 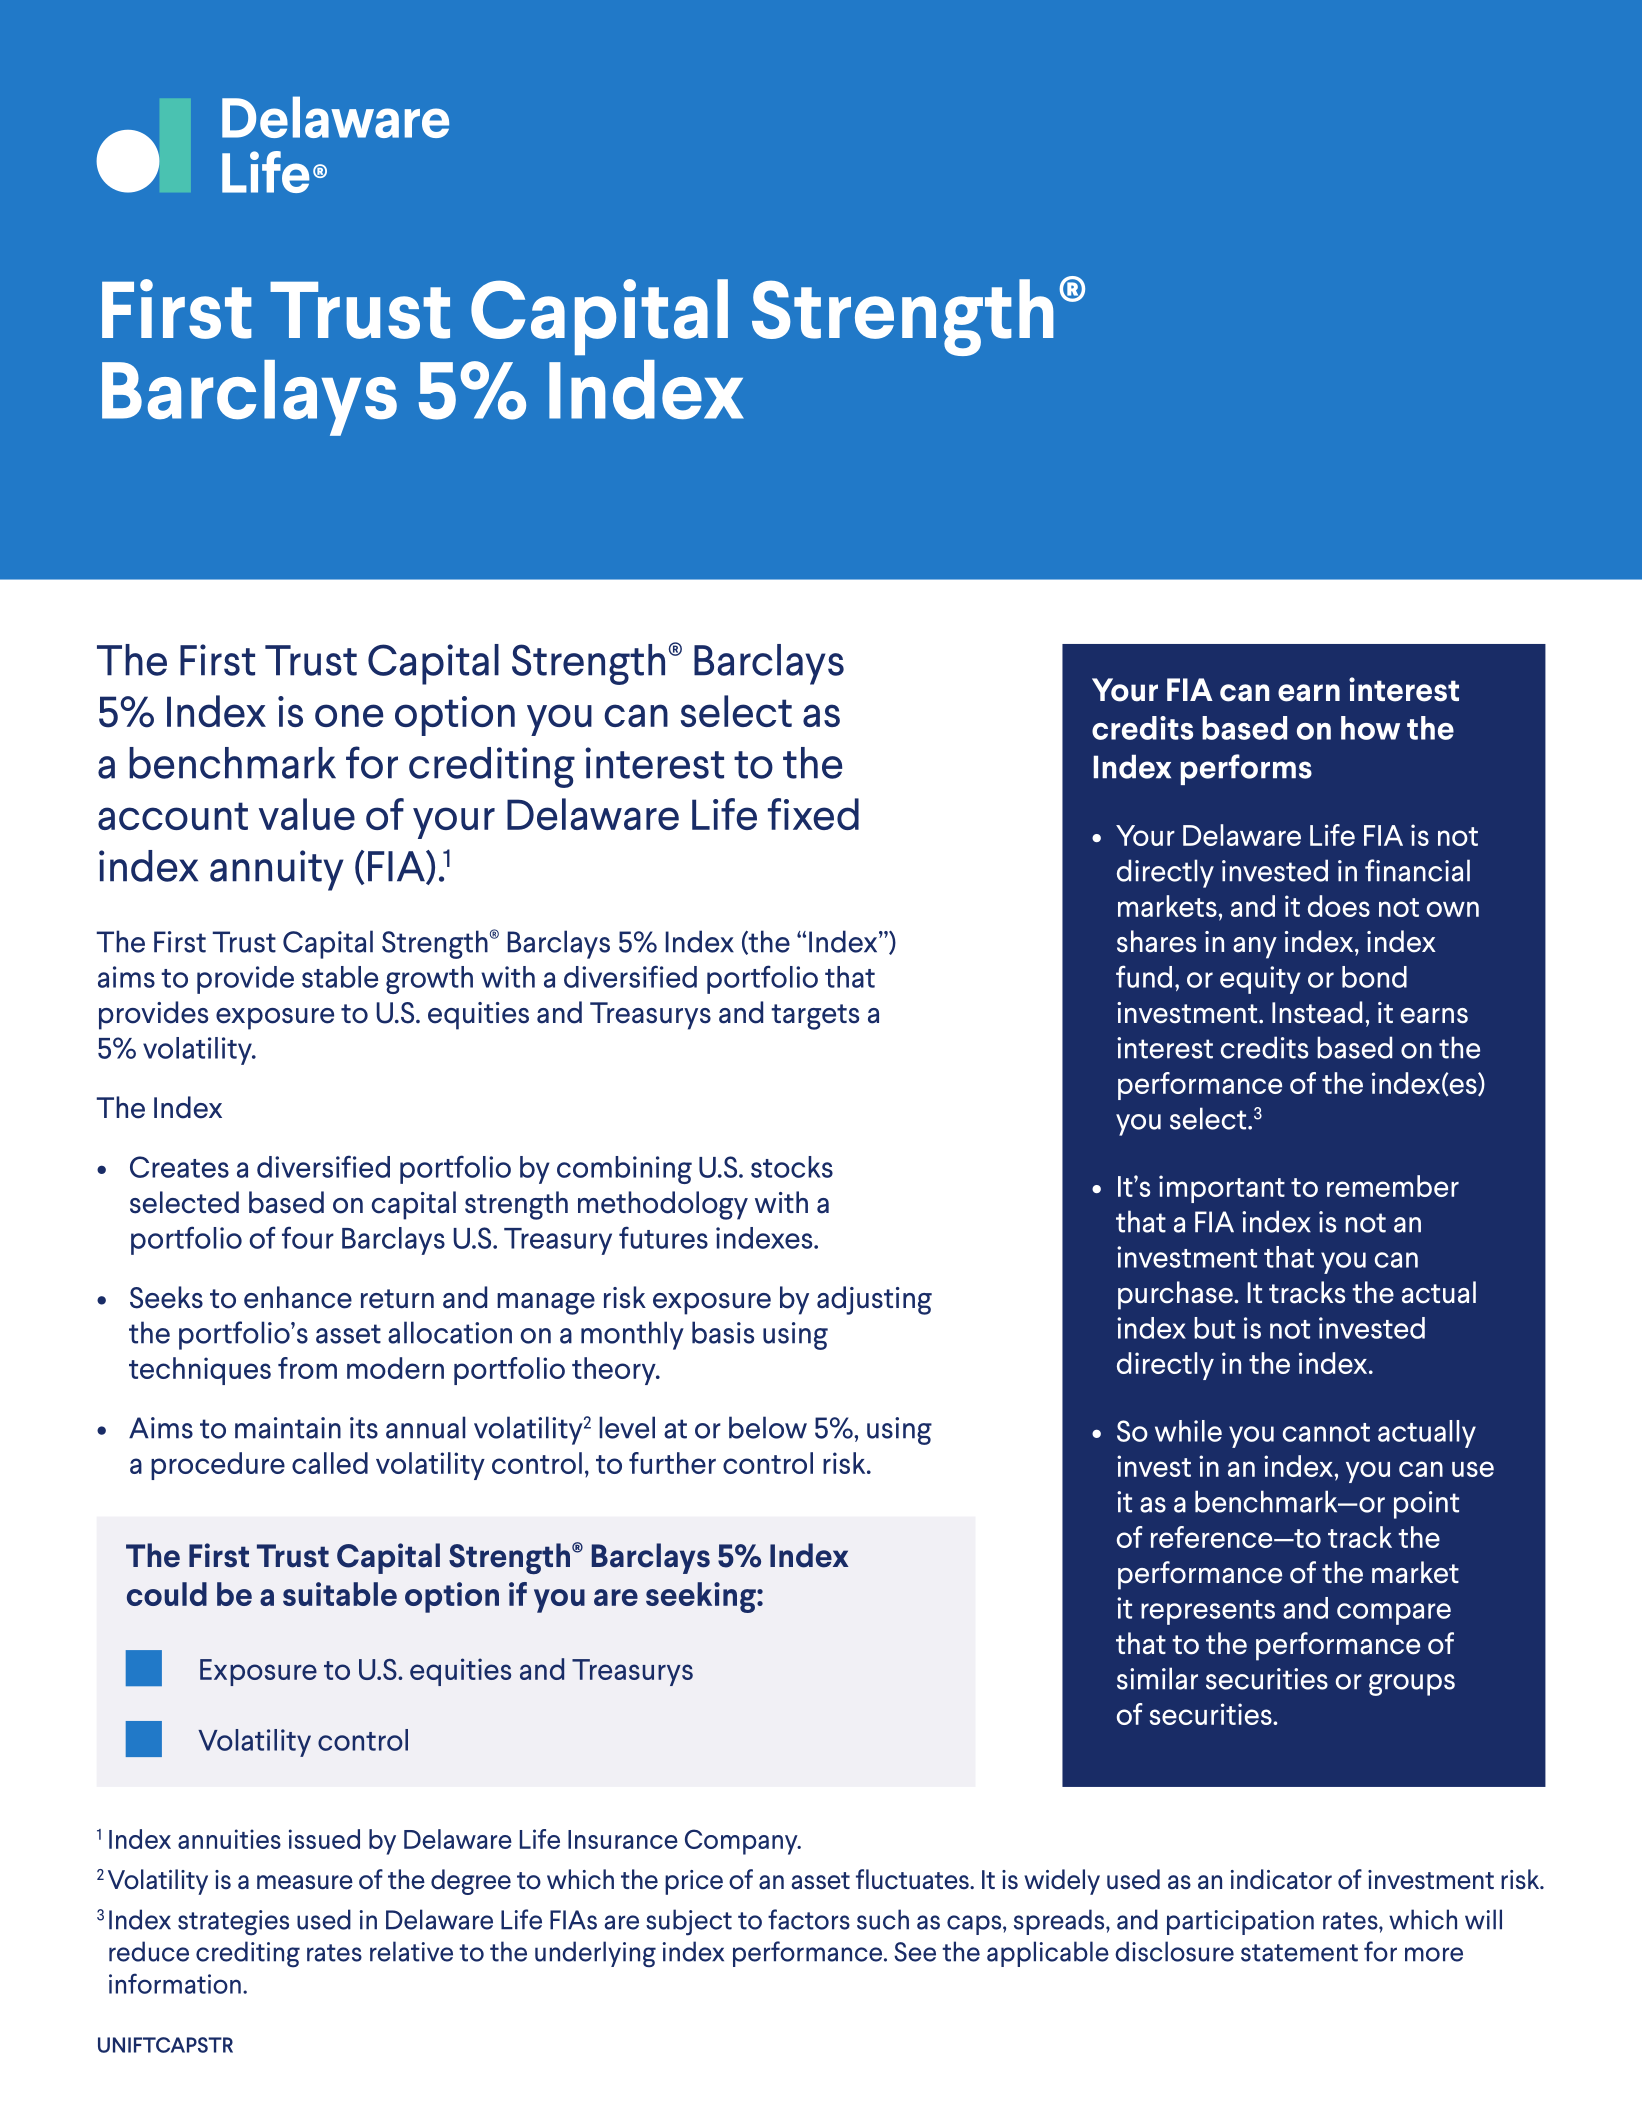 I want to click on Creates, so click(x=179, y=1167).
